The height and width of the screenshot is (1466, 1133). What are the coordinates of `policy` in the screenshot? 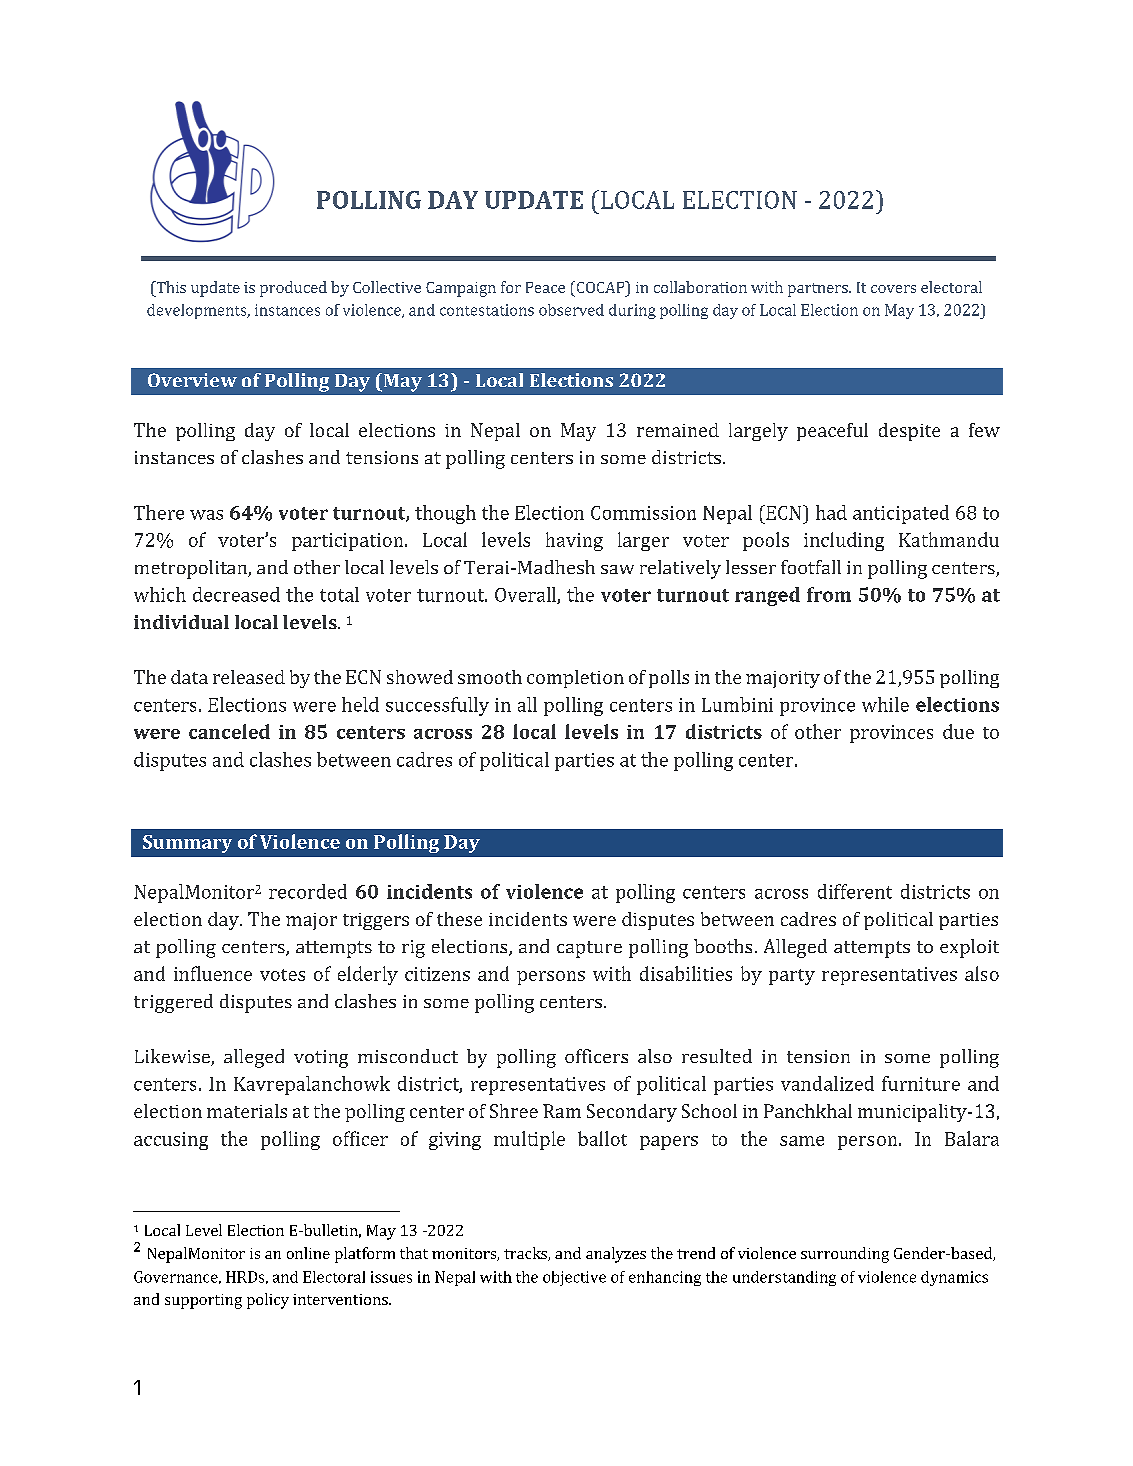 It's located at (268, 1301).
